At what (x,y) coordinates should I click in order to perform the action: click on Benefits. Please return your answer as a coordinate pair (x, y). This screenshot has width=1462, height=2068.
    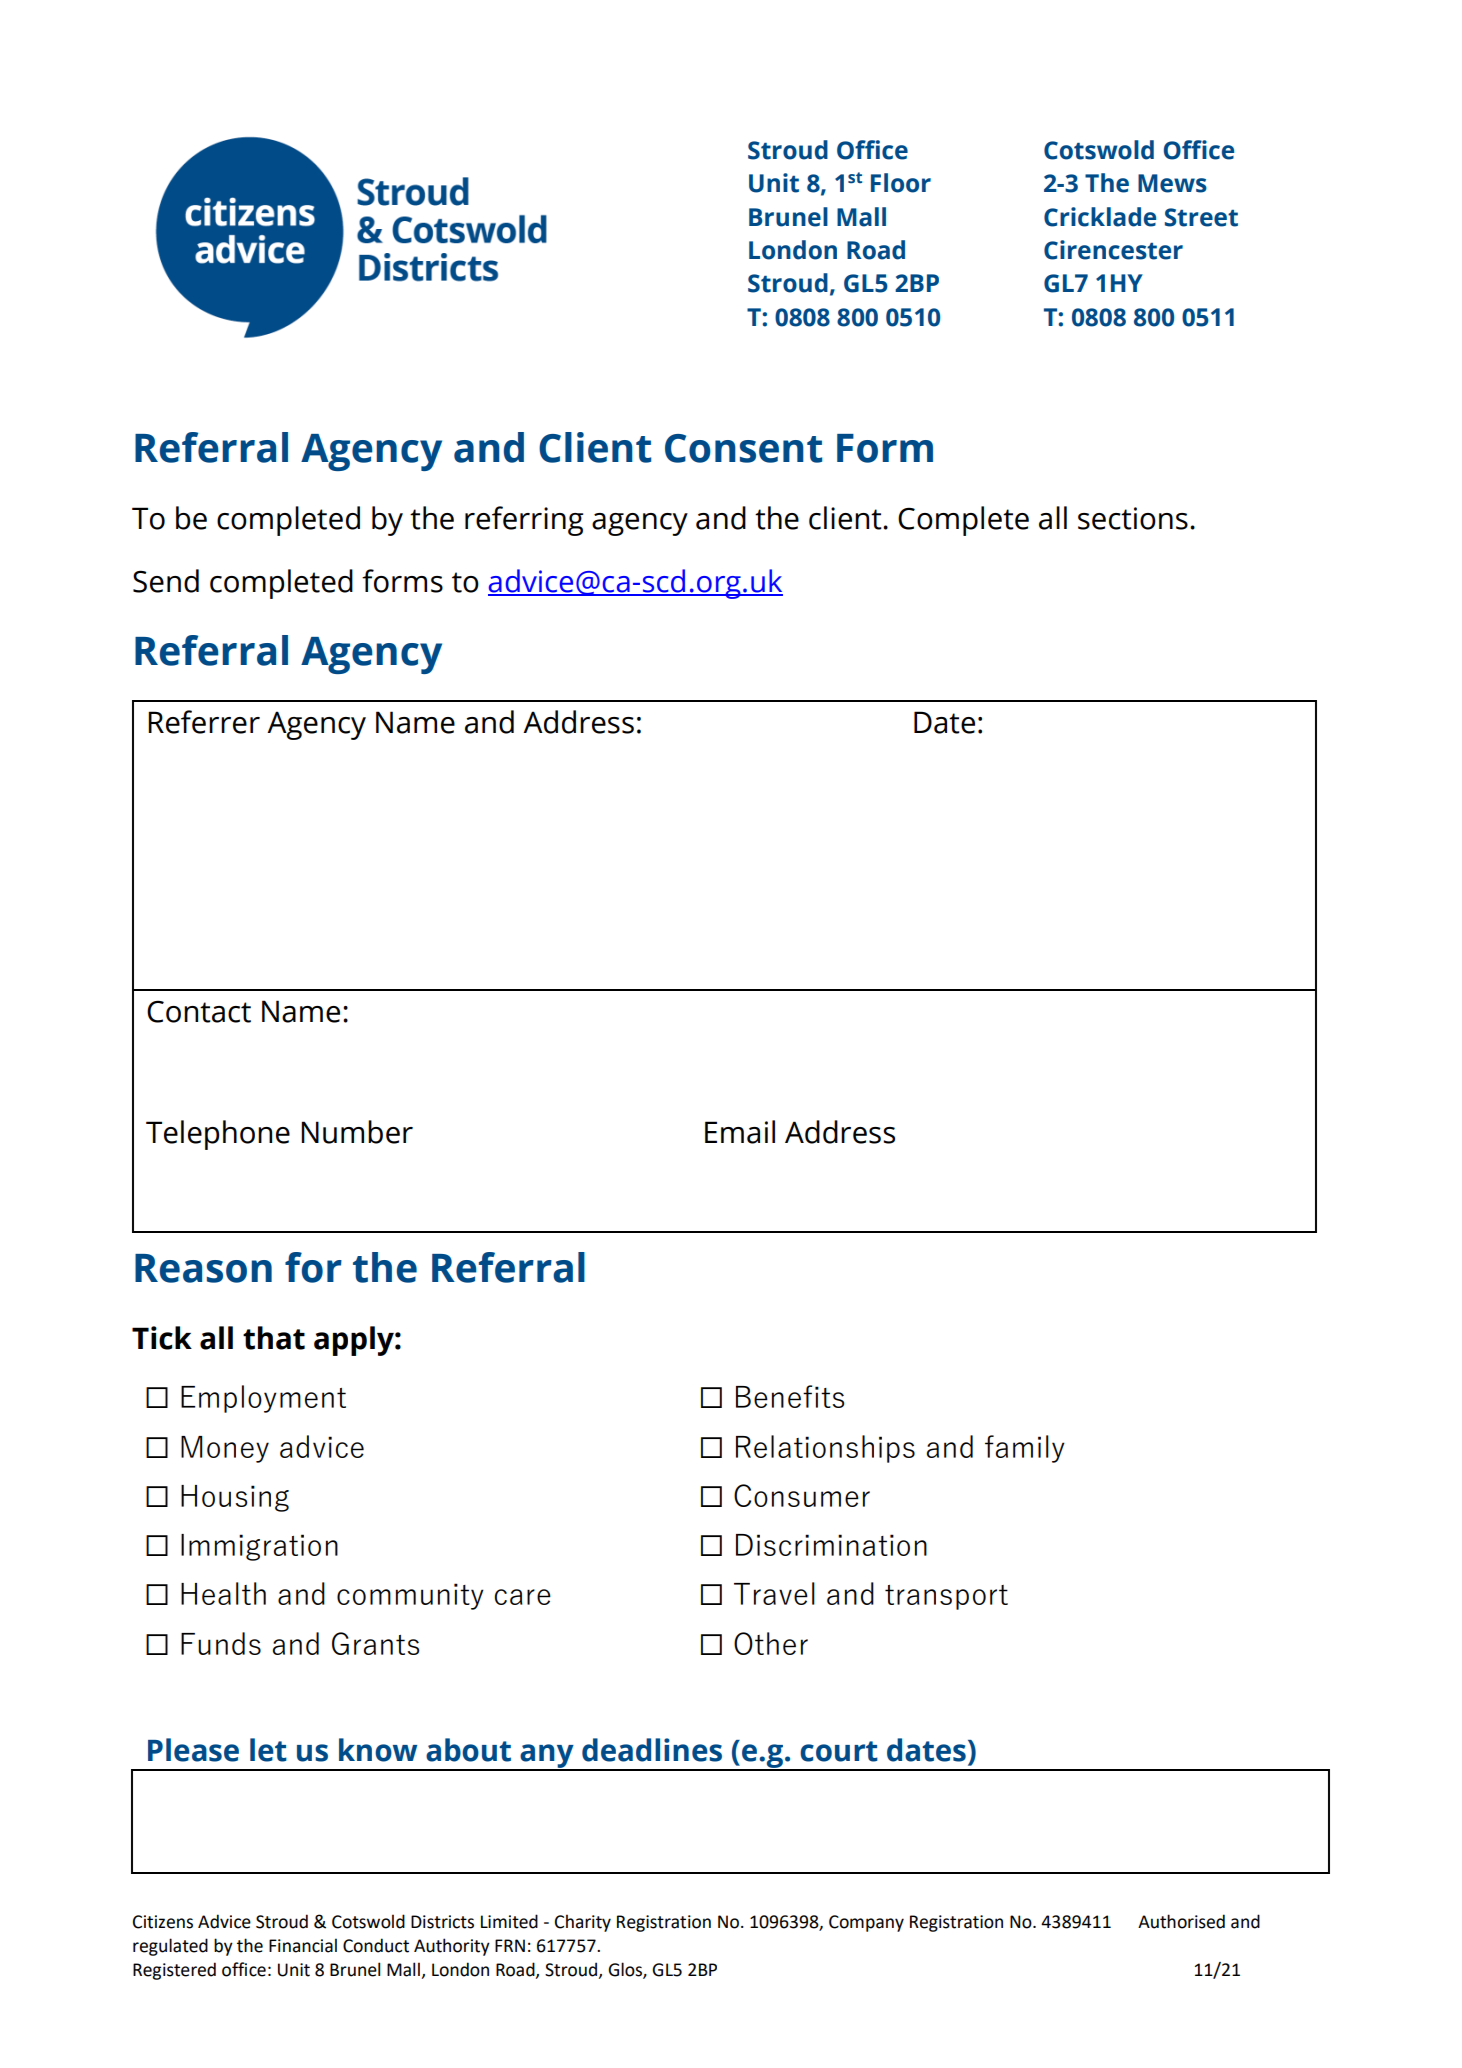
    Looking at the image, I should click on (790, 1396).
